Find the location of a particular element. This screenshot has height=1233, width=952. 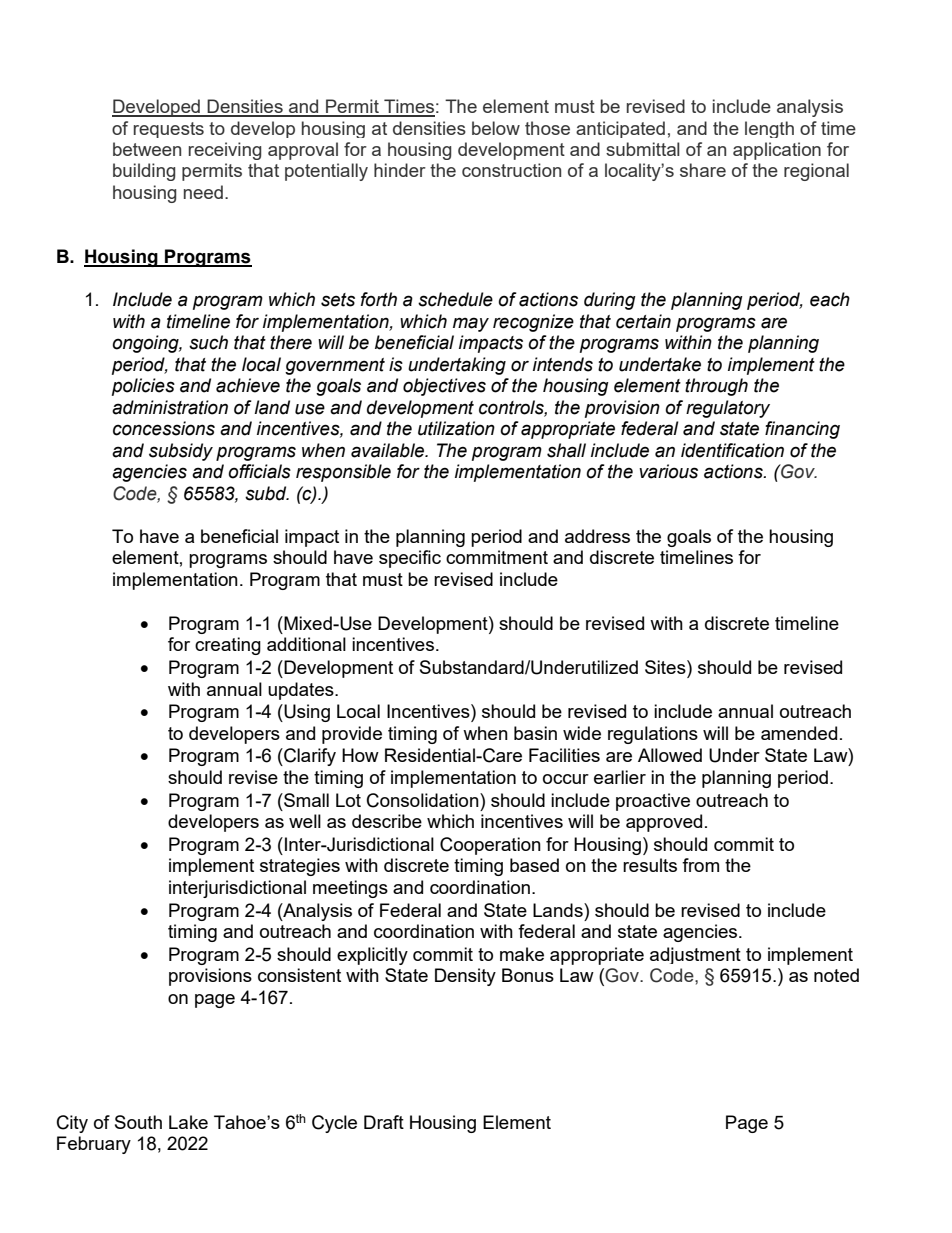

Sites is located at coordinates (666, 667).
